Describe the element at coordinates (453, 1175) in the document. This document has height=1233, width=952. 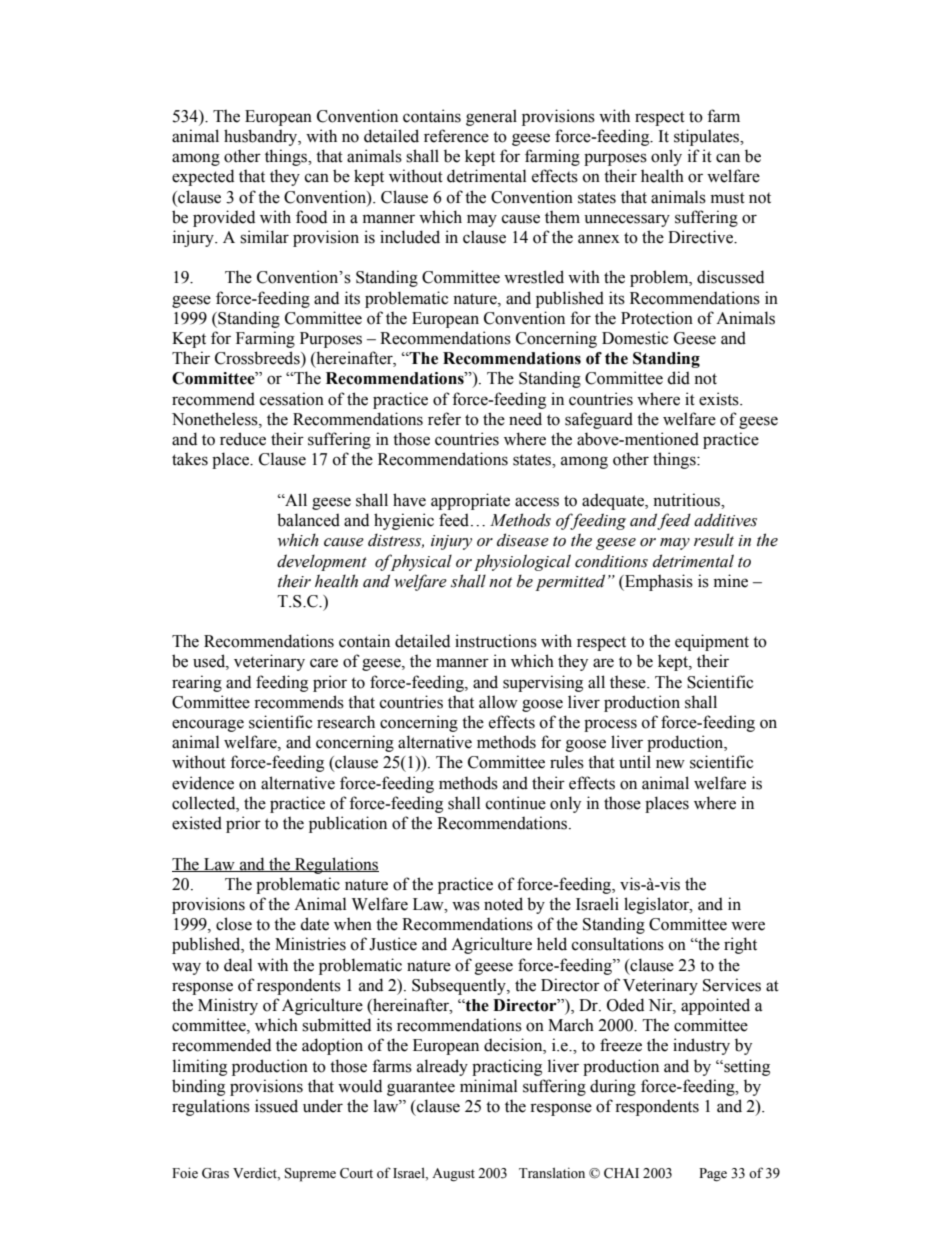
I see `August` at that location.
